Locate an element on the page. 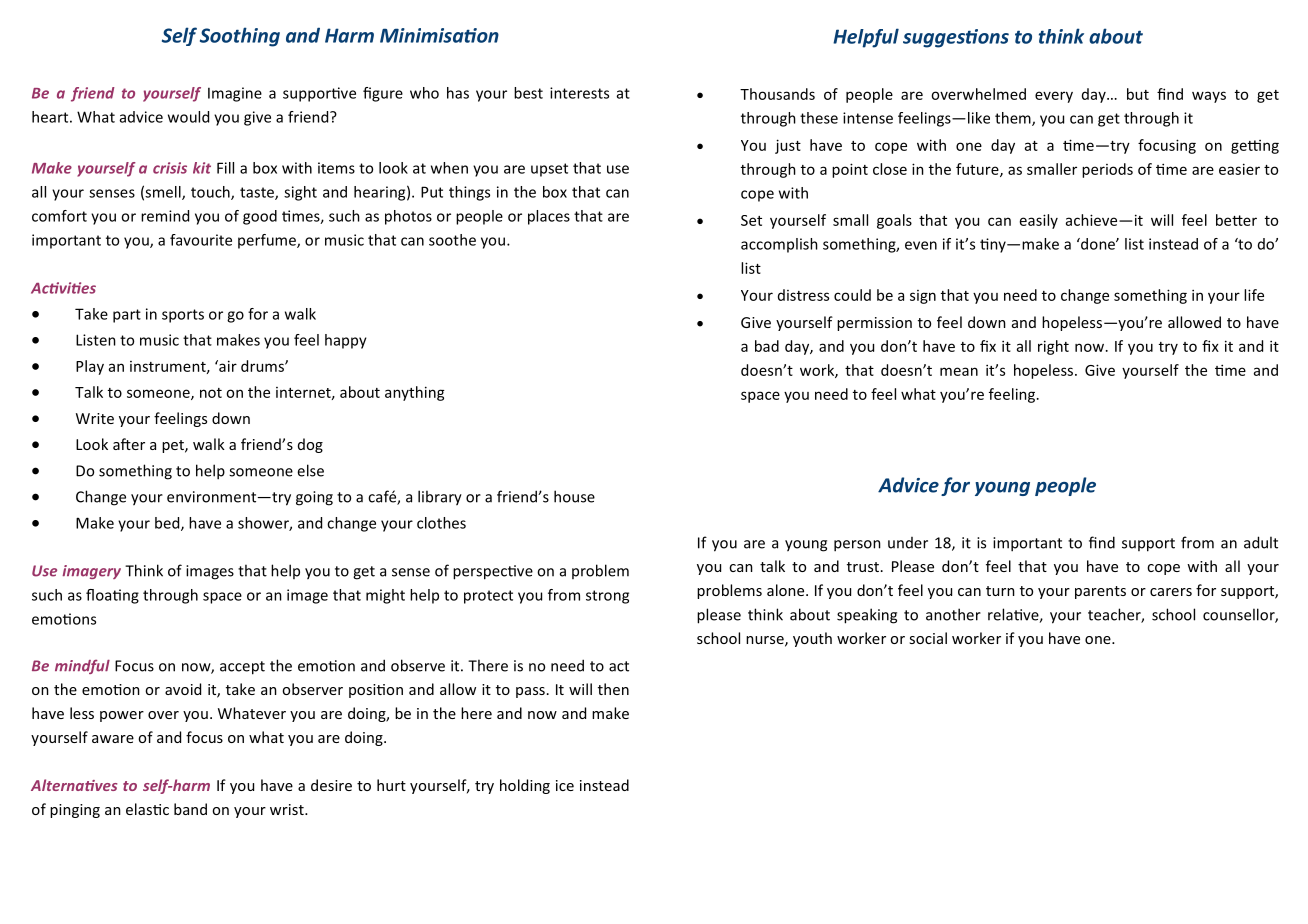 Image resolution: width=1308 pixels, height=924 pixels. done is located at coordinates (1098, 244).
